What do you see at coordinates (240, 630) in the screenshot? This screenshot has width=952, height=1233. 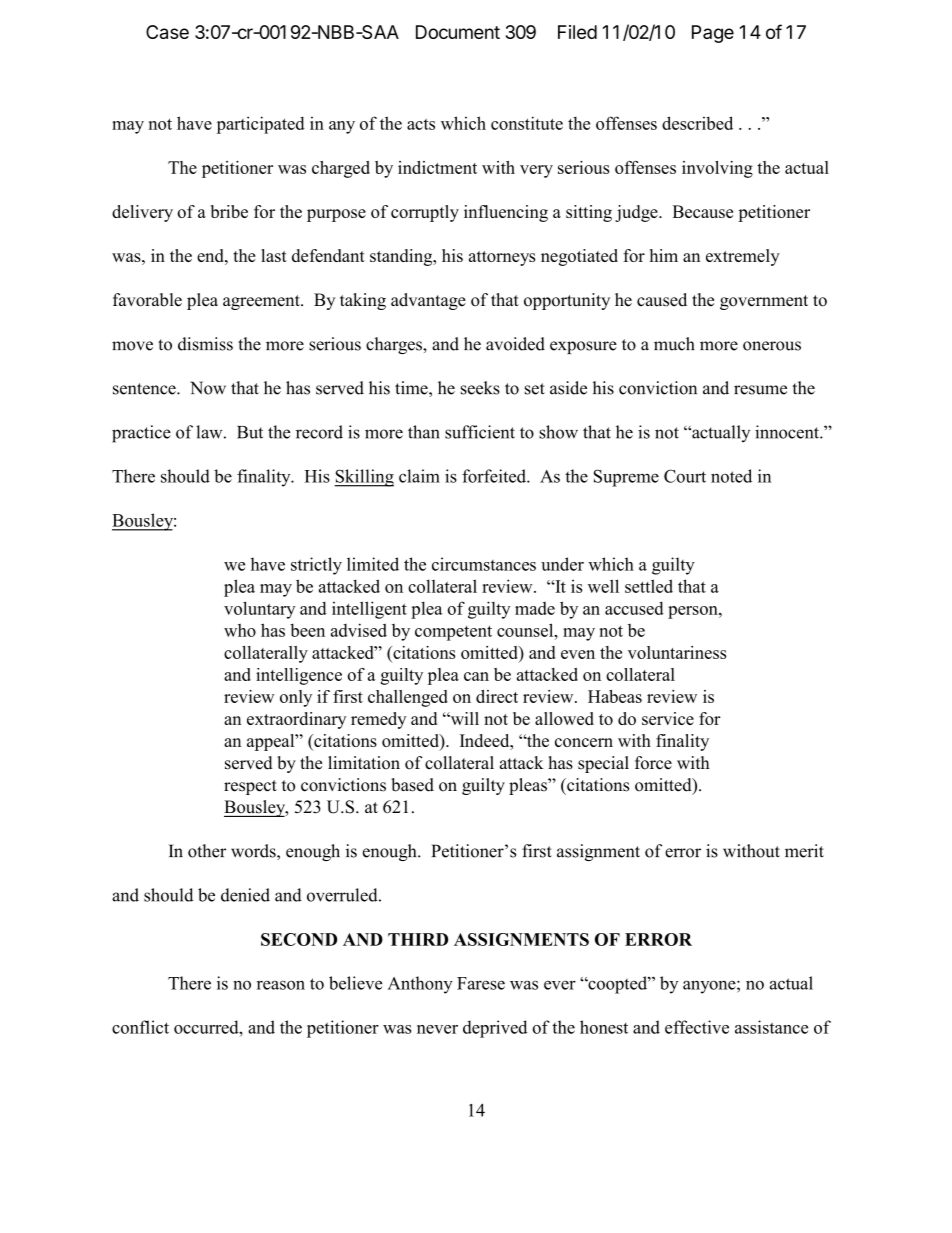 I see `who` at bounding box center [240, 630].
